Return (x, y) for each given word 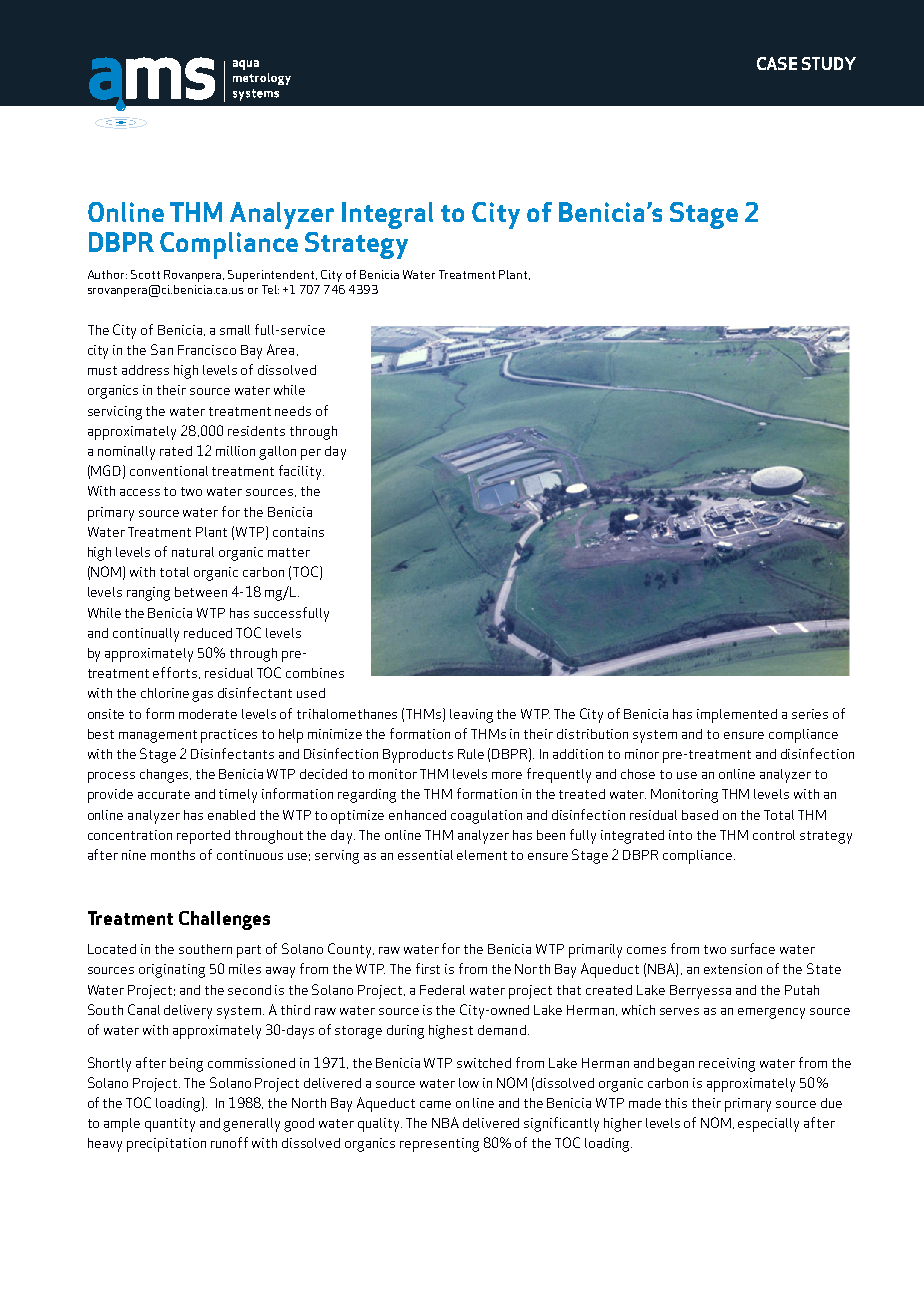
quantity (170, 1125)
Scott (145, 274)
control (774, 835)
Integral (387, 215)
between (201, 592)
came (435, 1104)
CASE (777, 63)
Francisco (207, 350)
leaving (471, 716)
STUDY (829, 63)
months (173, 855)
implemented (737, 716)
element (482, 855)
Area (280, 349)
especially (768, 1125)
